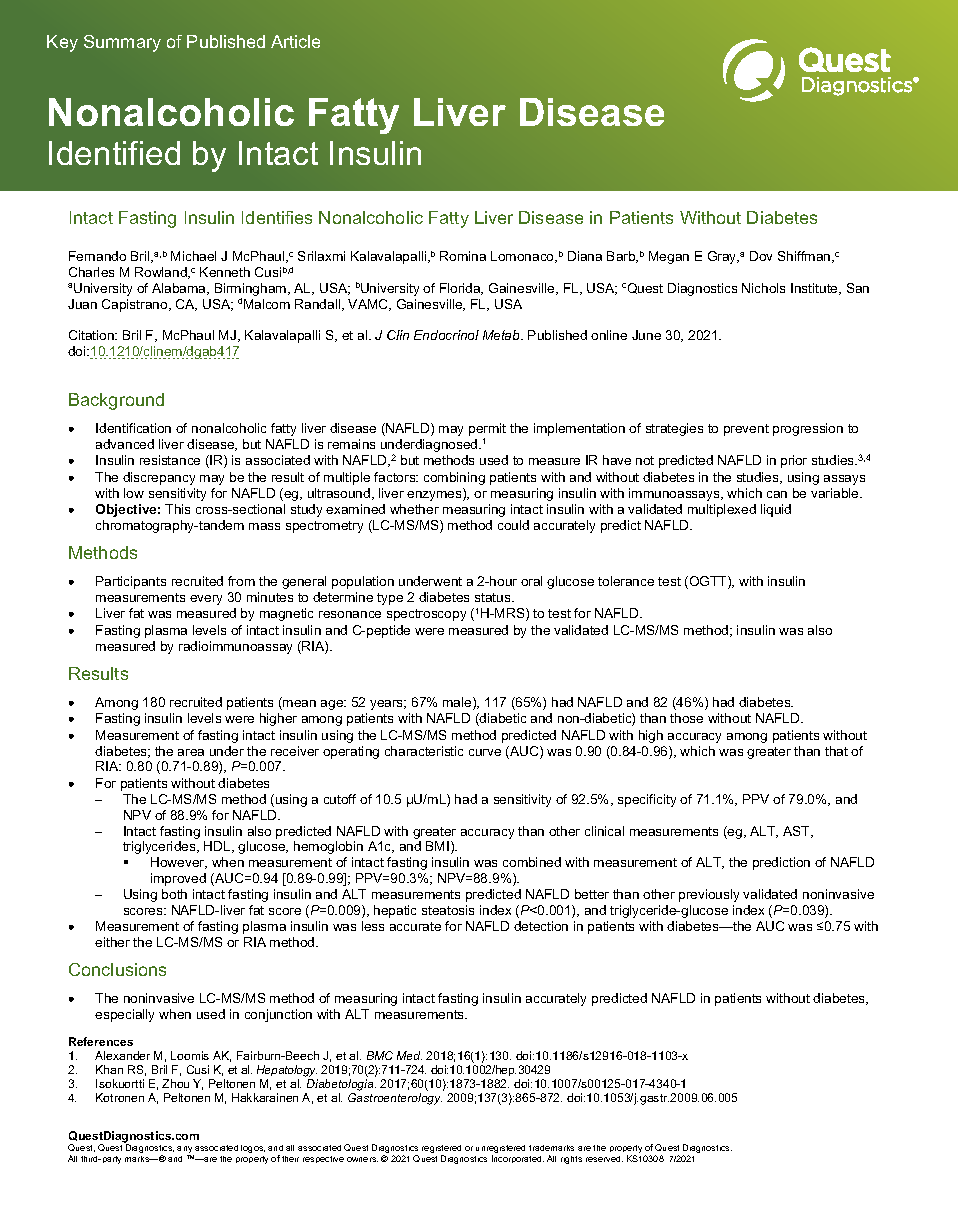 The height and width of the screenshot is (1232, 958). What do you see at coordinates (502, 335) in the screenshot?
I see `Metab` at bounding box center [502, 335].
